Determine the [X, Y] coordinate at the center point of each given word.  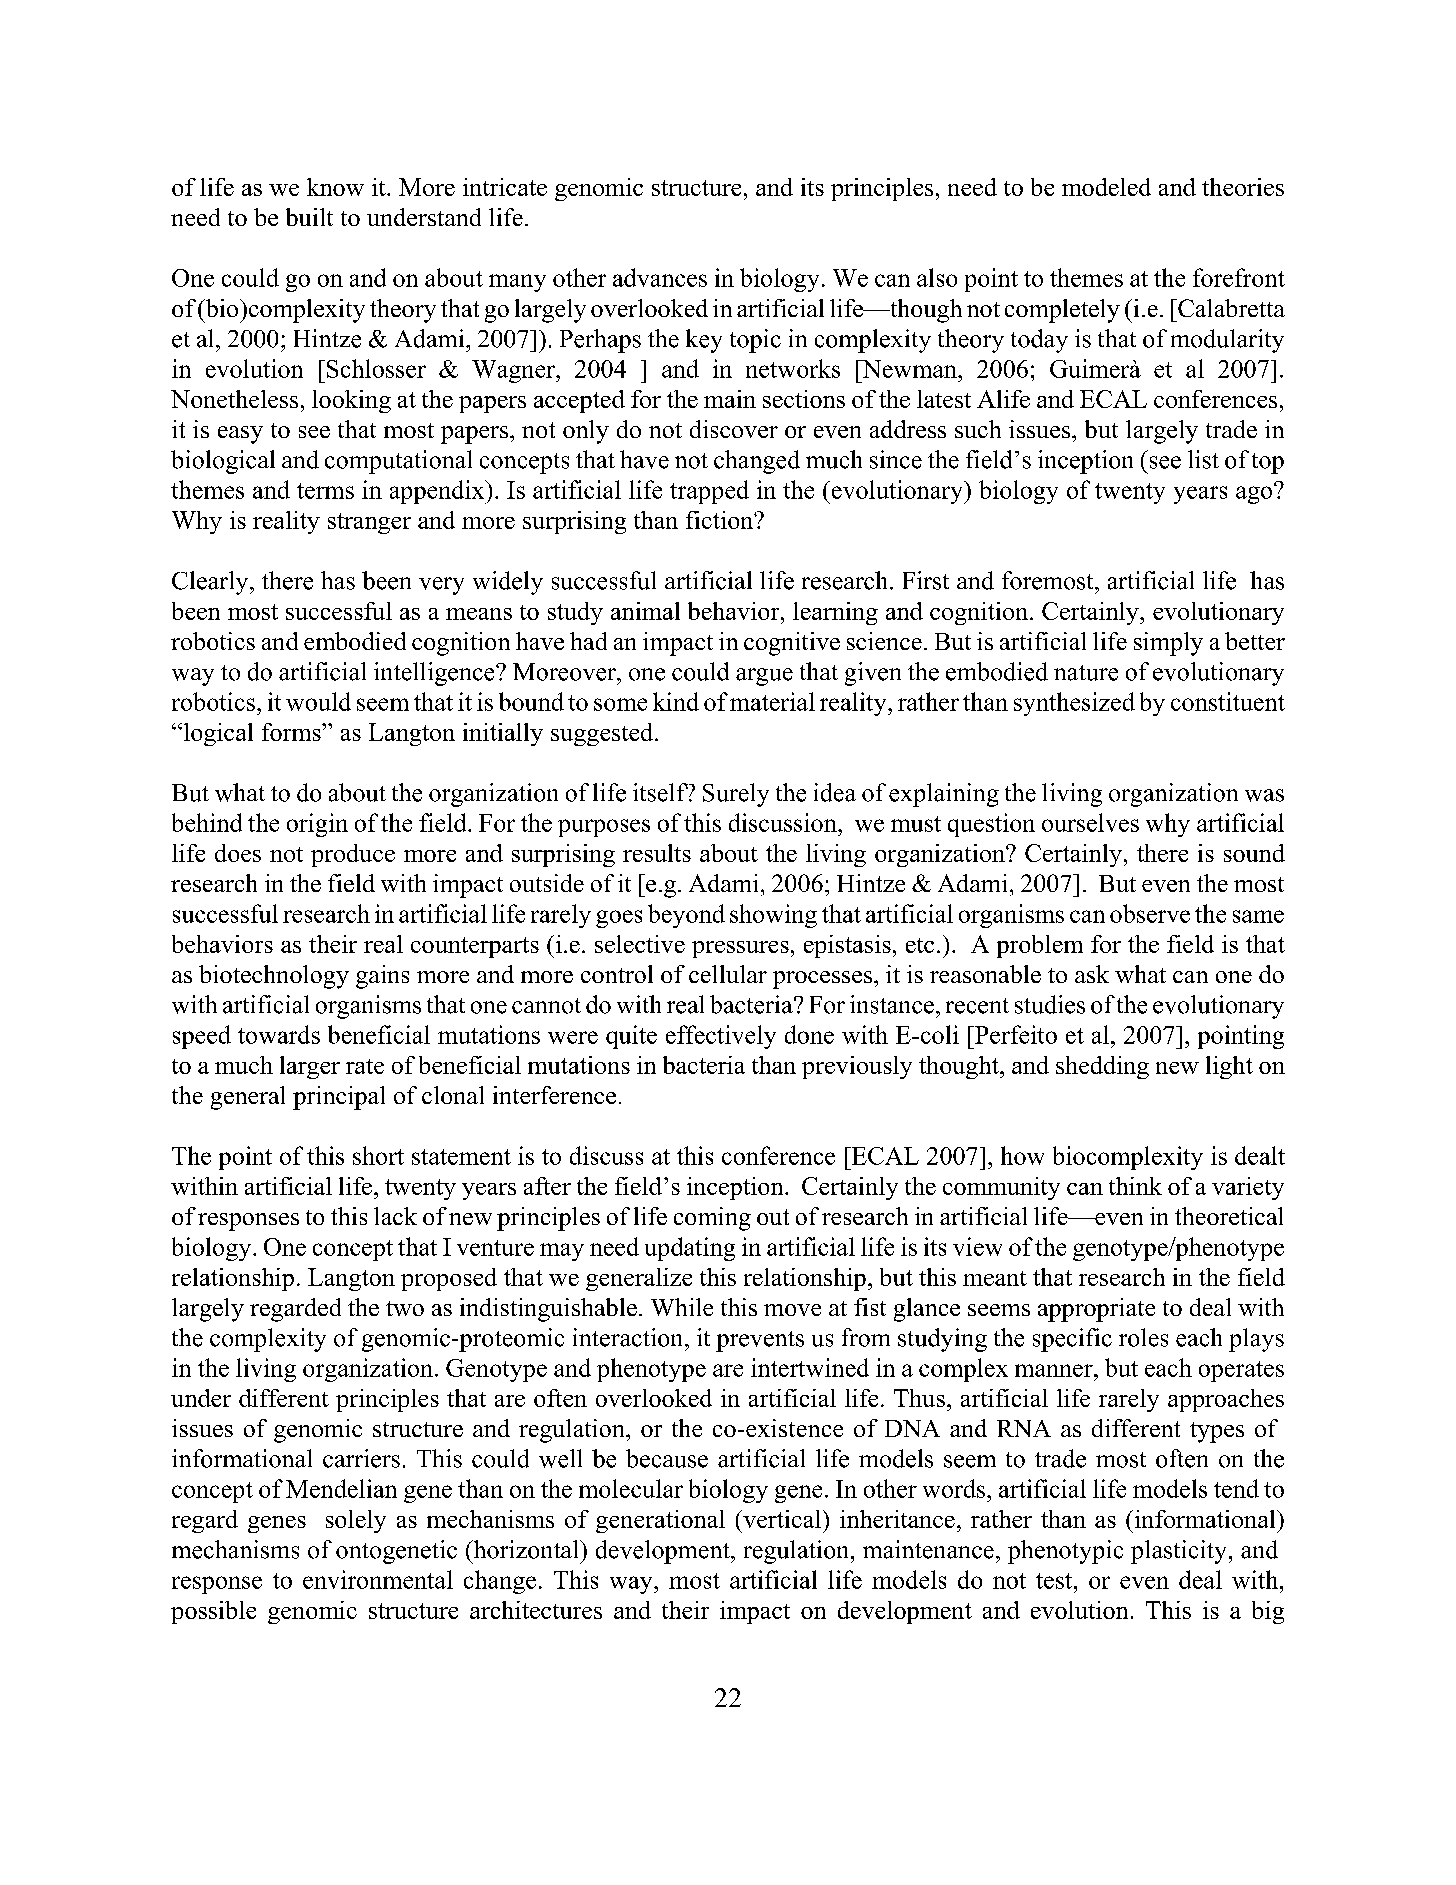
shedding [1102, 1067]
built [309, 217]
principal [339, 1098]
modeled [1106, 187]
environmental [378, 1579]
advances [660, 277]
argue [764, 677]
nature [1086, 673]
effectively [721, 1037]
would [318, 701]
